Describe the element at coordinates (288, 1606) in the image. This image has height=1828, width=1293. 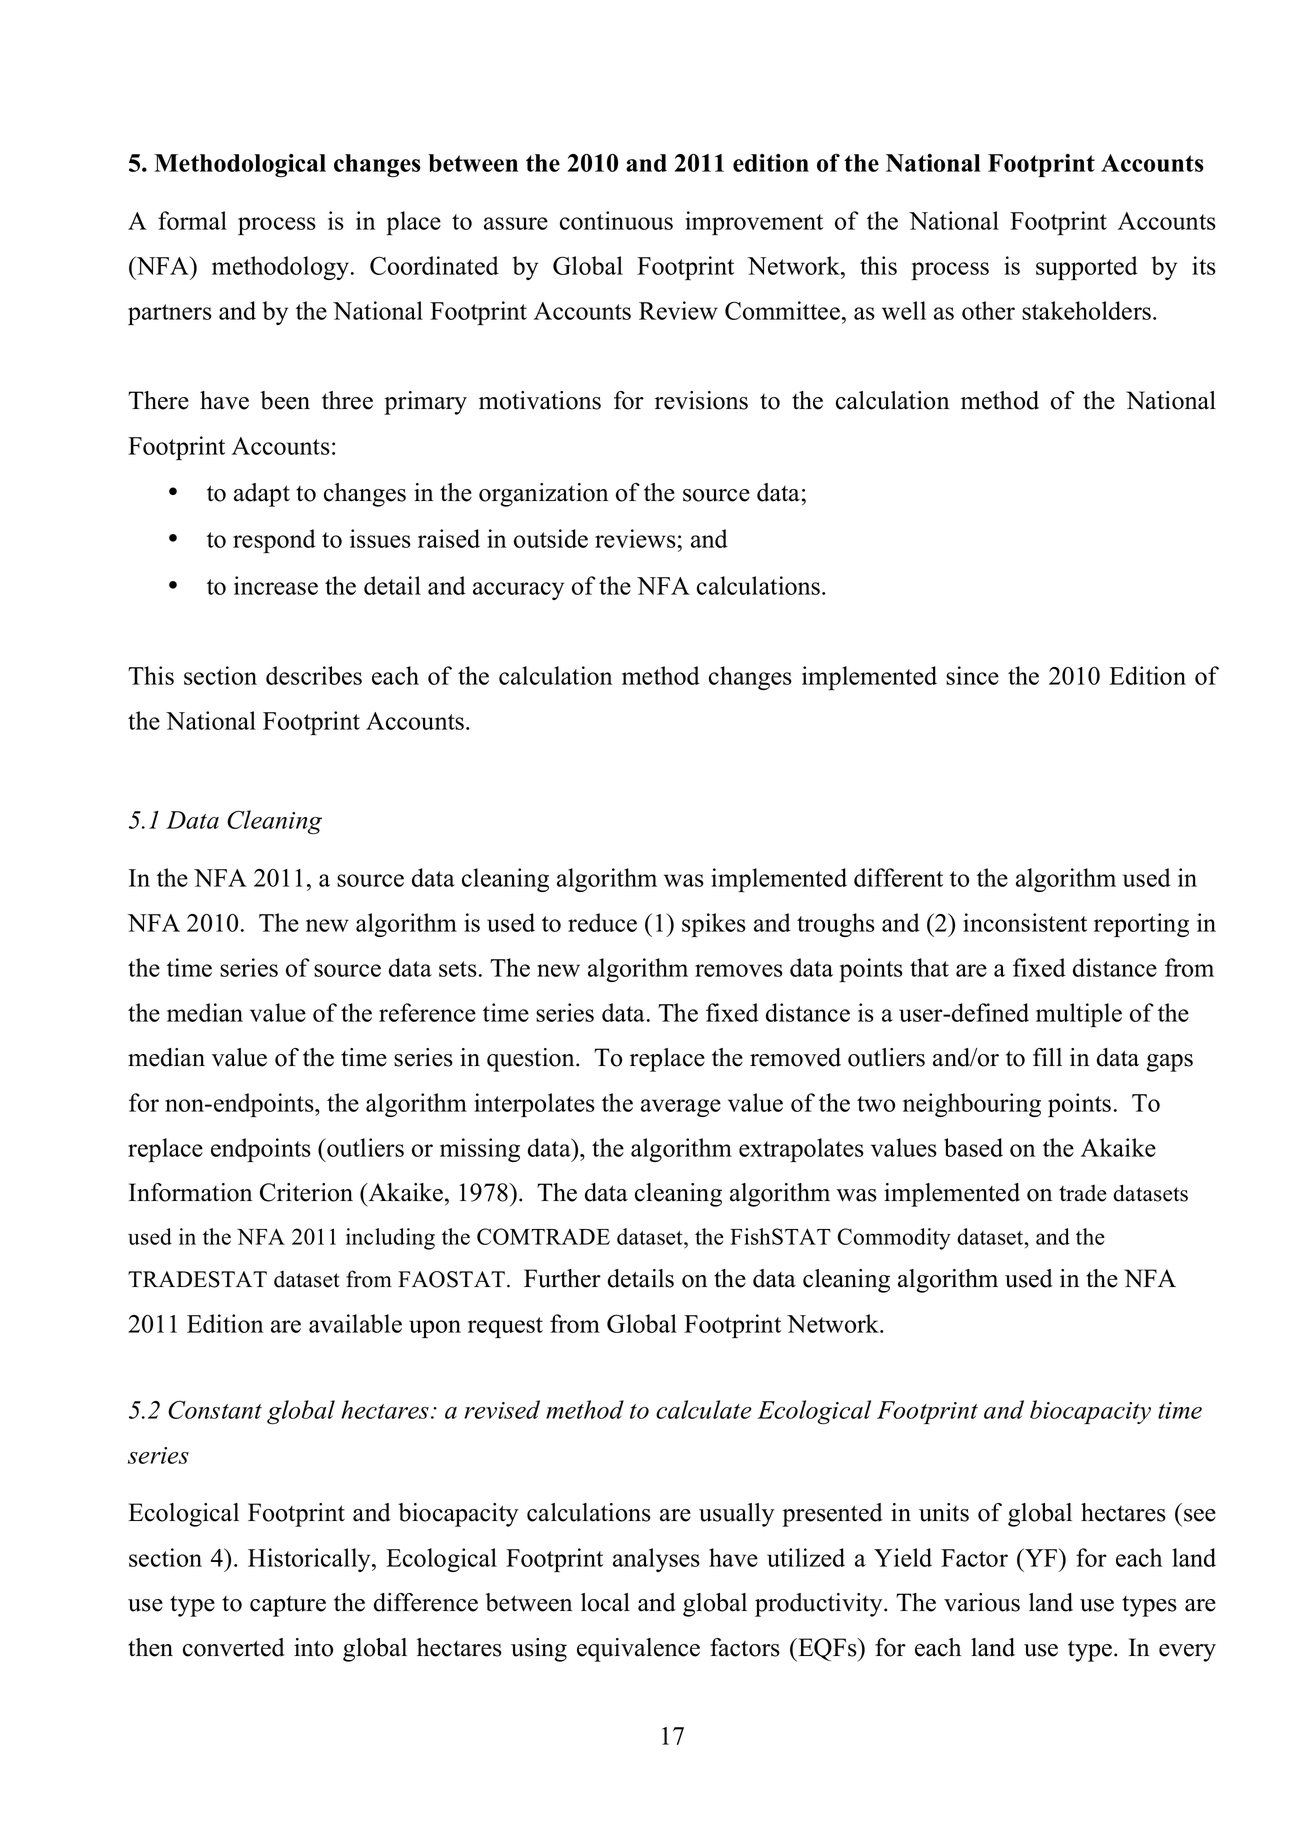
I see `capture` at that location.
